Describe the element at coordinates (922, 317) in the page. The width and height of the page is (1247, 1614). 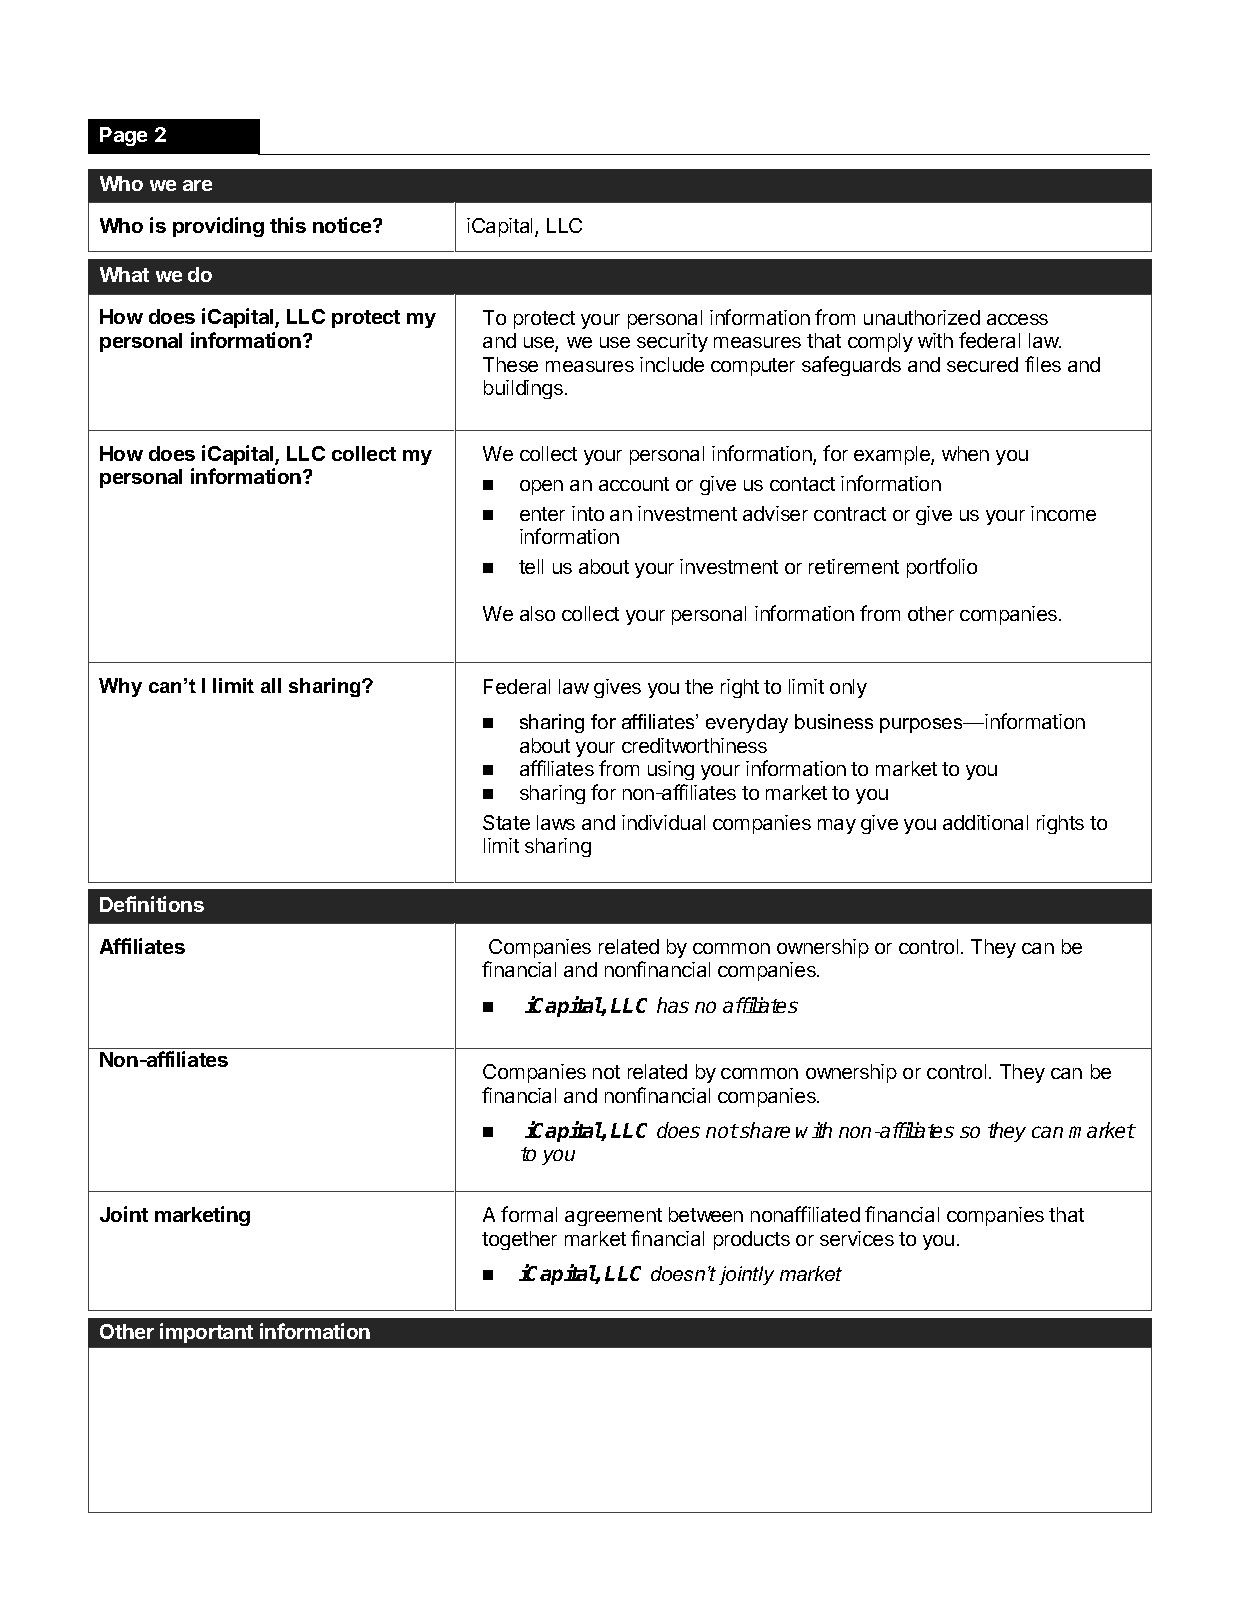
I see `unauthorized` at that location.
